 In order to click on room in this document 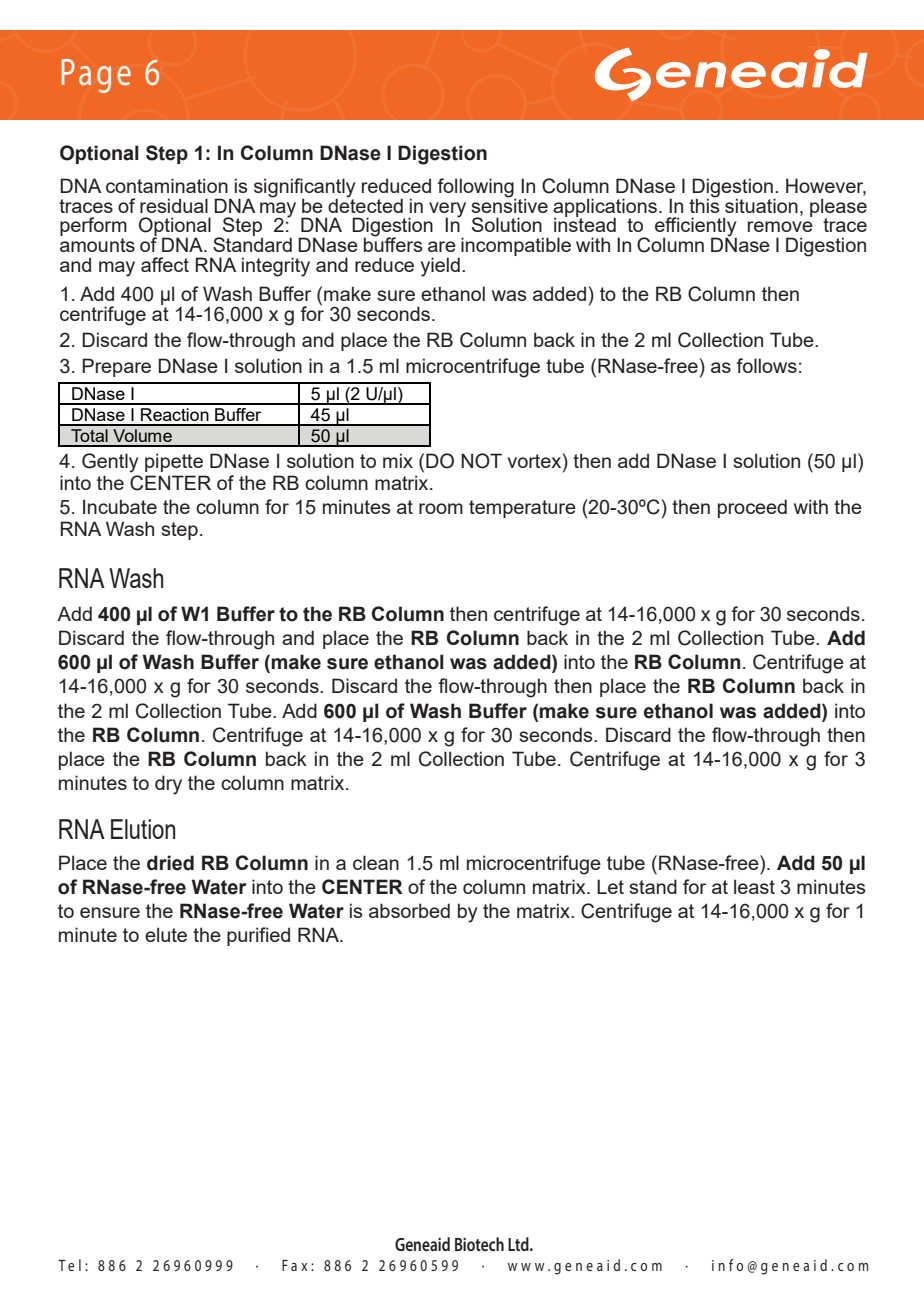, I will do `click(441, 508)`.
